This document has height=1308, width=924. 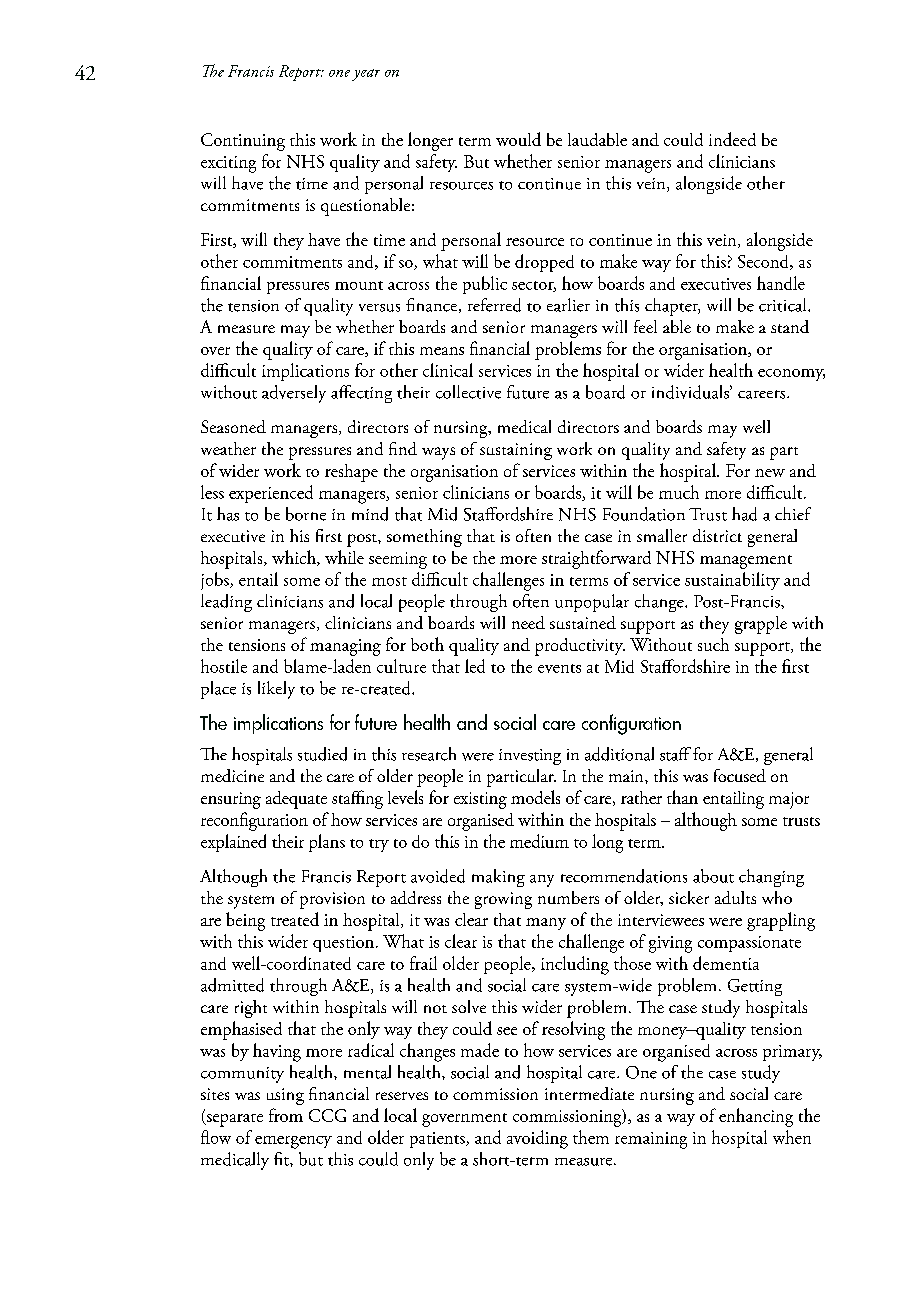 I want to click on indeed, so click(x=732, y=139).
